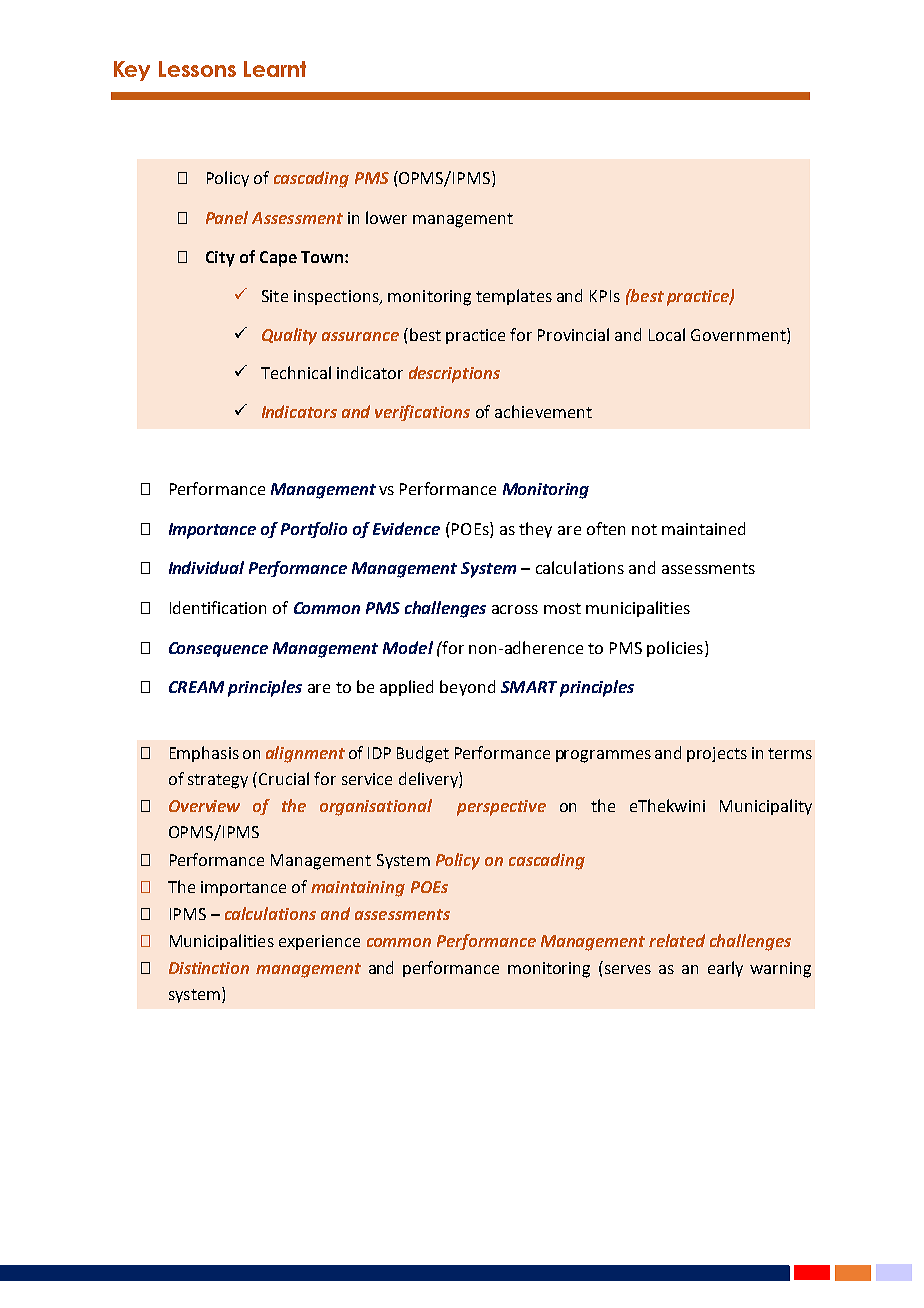 This screenshot has height=1308, width=924. I want to click on Government, so click(739, 334).
